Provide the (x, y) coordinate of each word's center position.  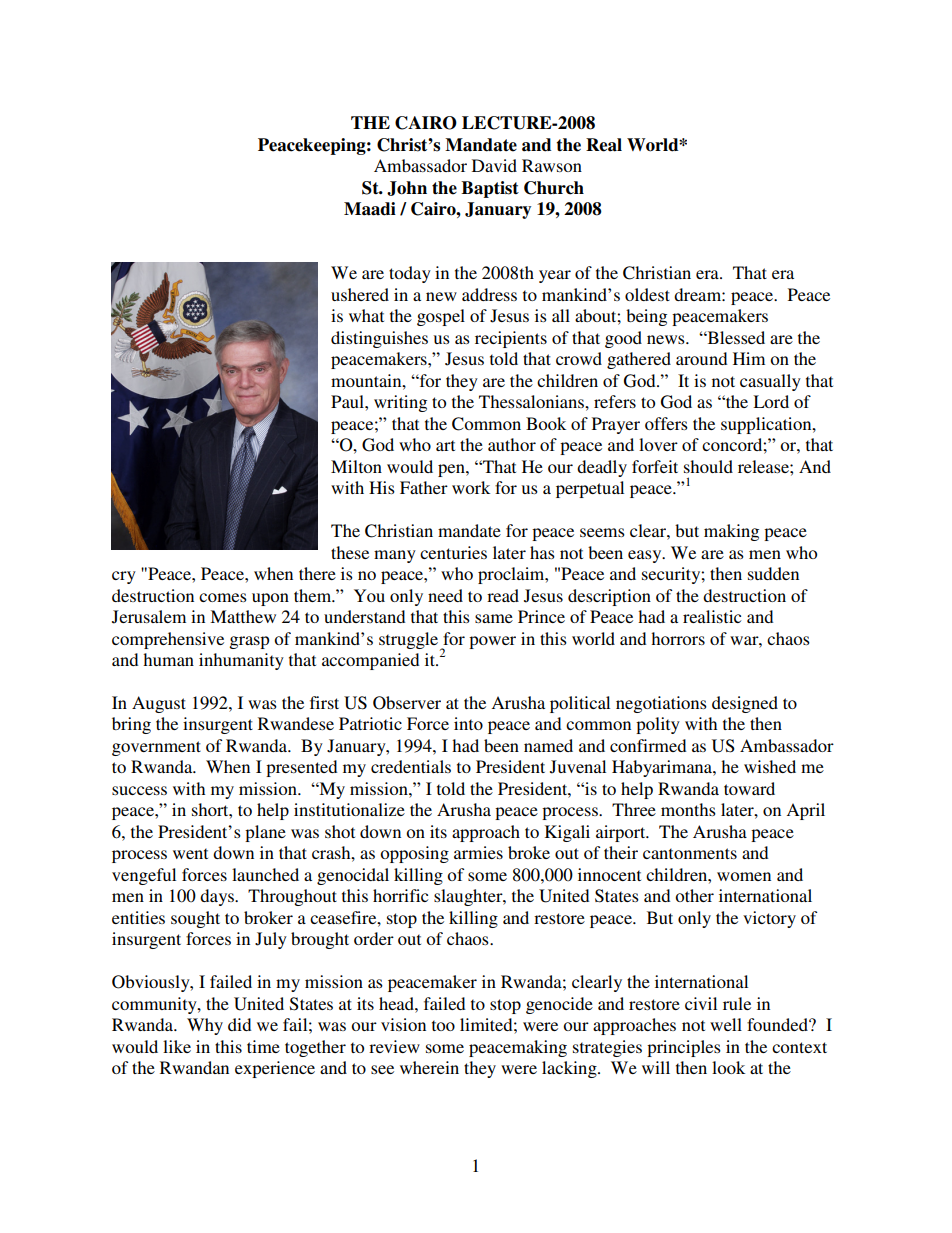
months (688, 809)
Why (205, 1026)
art (445, 445)
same (494, 618)
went (190, 853)
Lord (771, 401)
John (407, 188)
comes (223, 597)
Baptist (490, 189)
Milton (356, 466)
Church (554, 188)
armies (478, 852)
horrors (678, 638)
